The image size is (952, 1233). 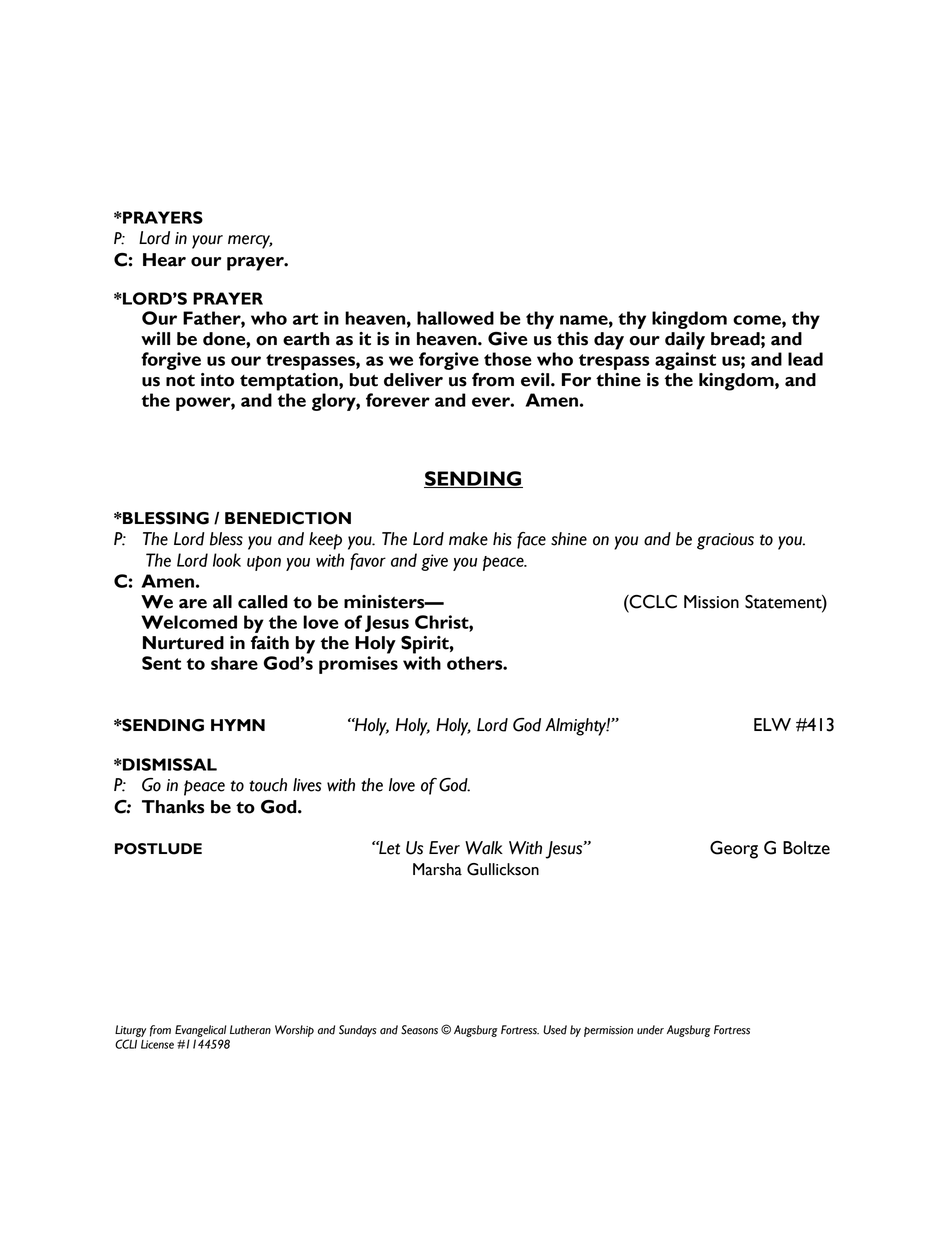 What do you see at coordinates (227, 560) in the screenshot?
I see `look` at bounding box center [227, 560].
